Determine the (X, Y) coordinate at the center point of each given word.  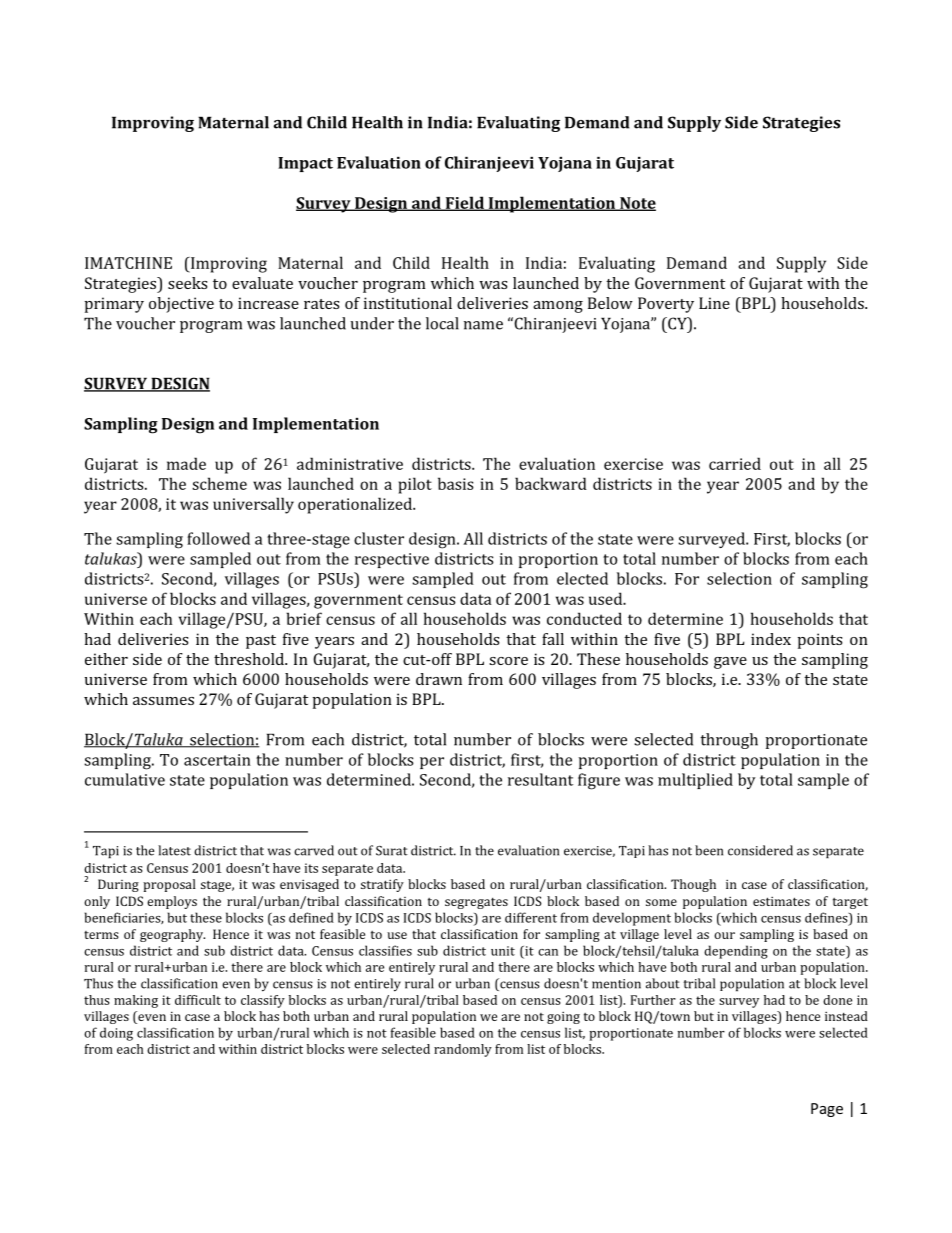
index (771, 639)
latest (174, 850)
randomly (463, 1050)
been (709, 850)
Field (464, 203)
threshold (250, 659)
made (186, 463)
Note (637, 204)
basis (456, 483)
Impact (305, 164)
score (508, 661)
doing (116, 1034)
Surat (392, 851)
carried (735, 463)
